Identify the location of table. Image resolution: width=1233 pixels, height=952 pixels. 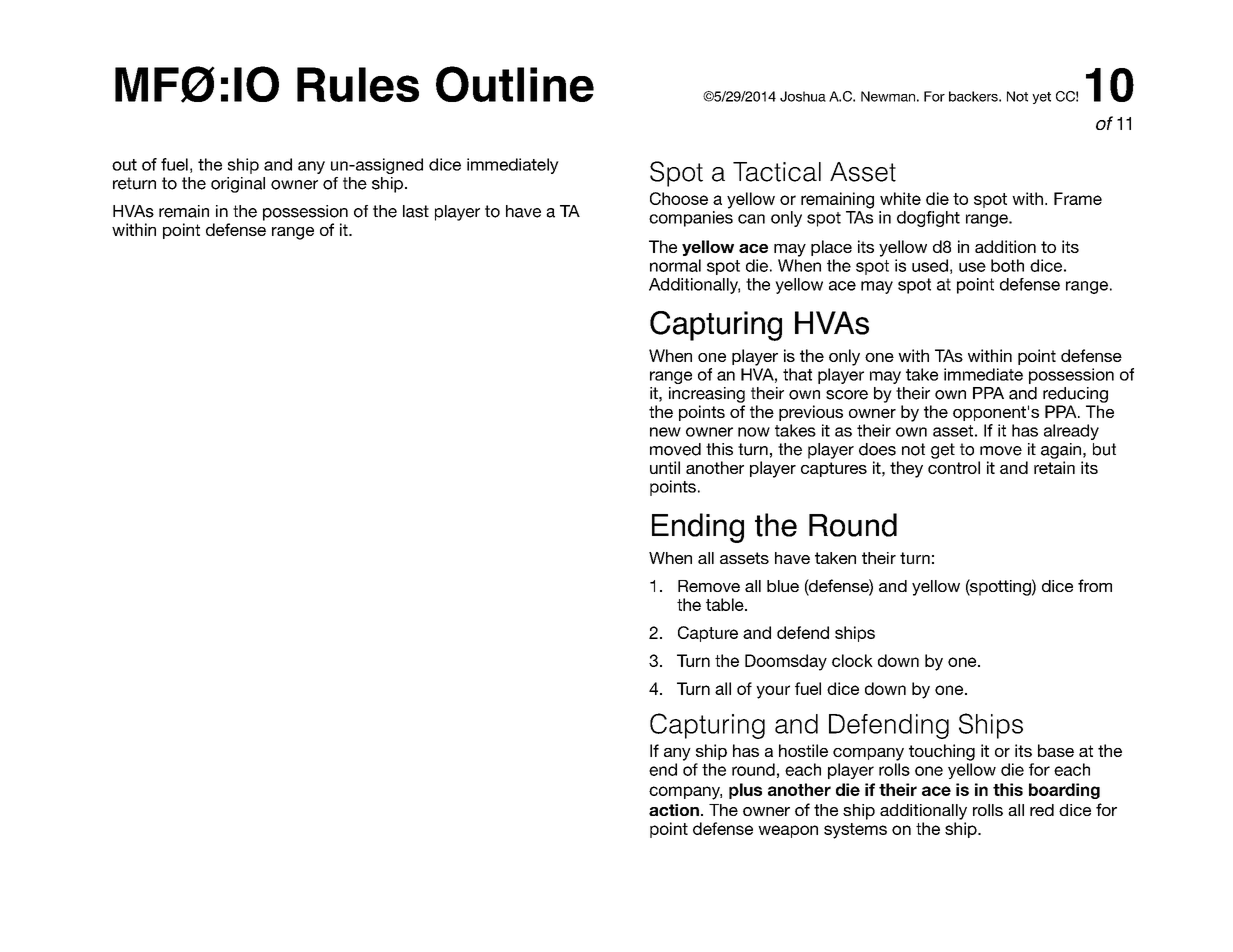
(726, 604).
